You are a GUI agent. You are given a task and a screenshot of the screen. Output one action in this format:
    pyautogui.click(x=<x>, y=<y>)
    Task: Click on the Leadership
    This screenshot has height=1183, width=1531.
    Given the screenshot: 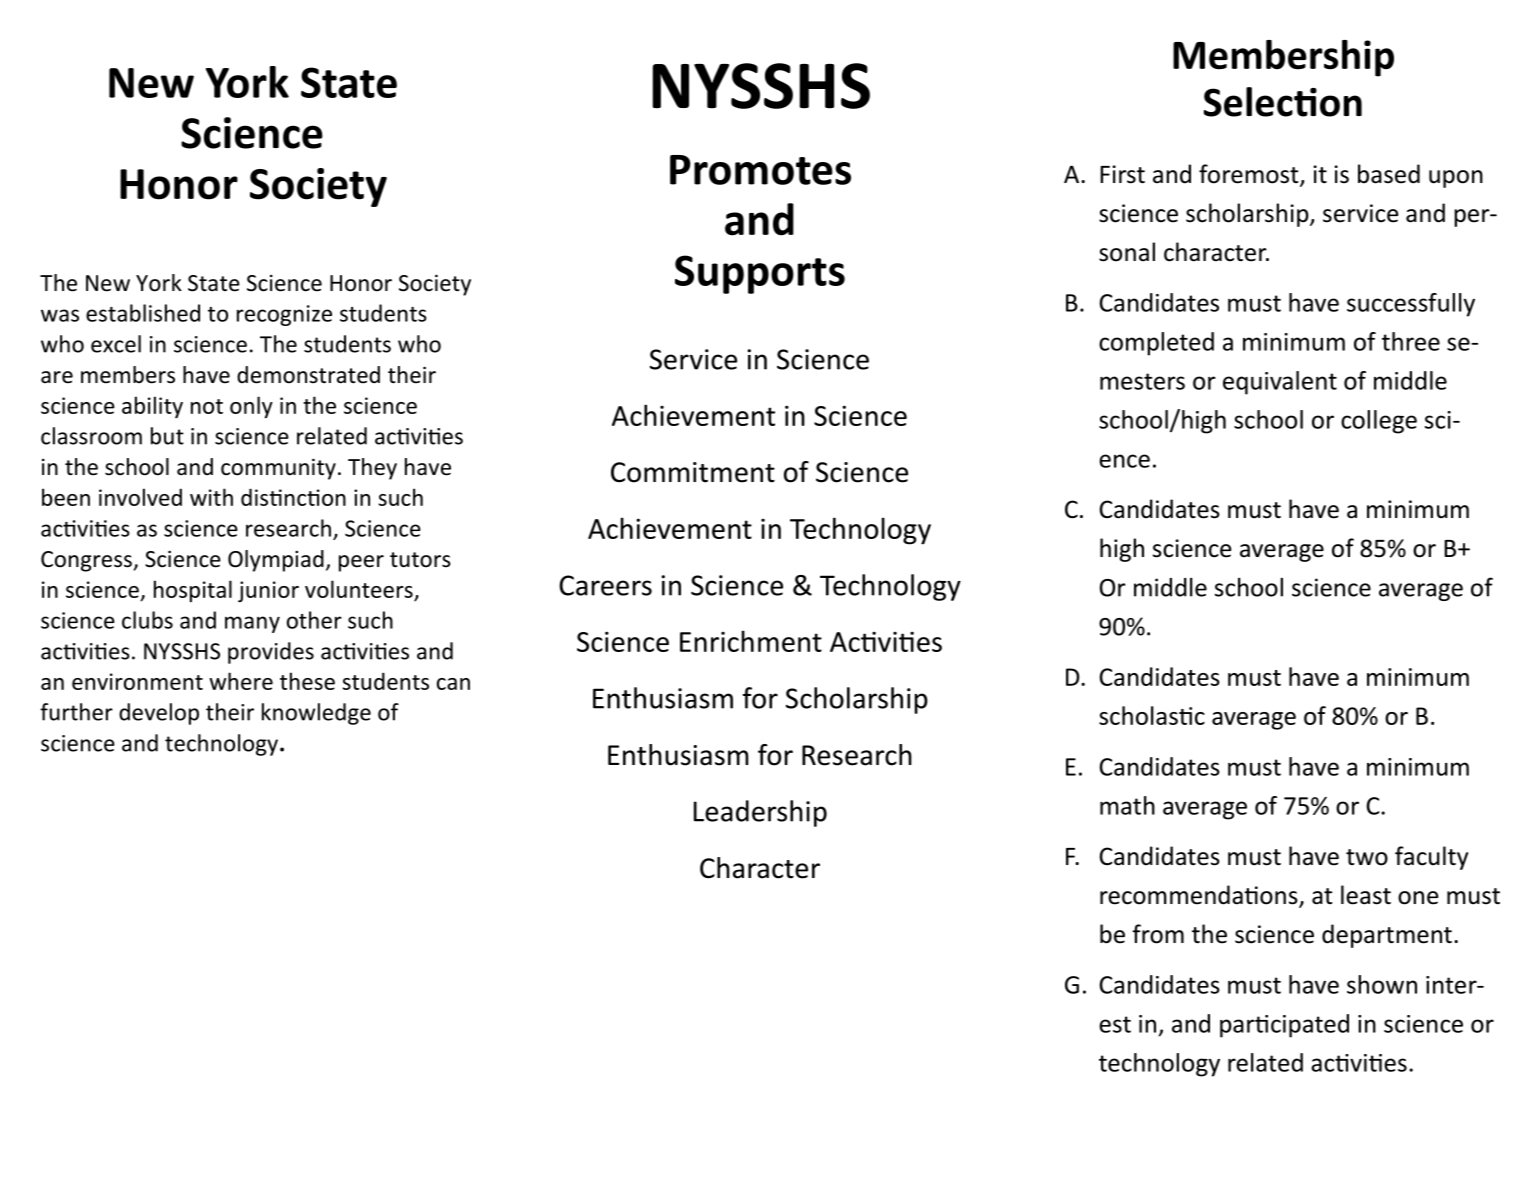 What is the action you would take?
    pyautogui.click(x=760, y=813)
